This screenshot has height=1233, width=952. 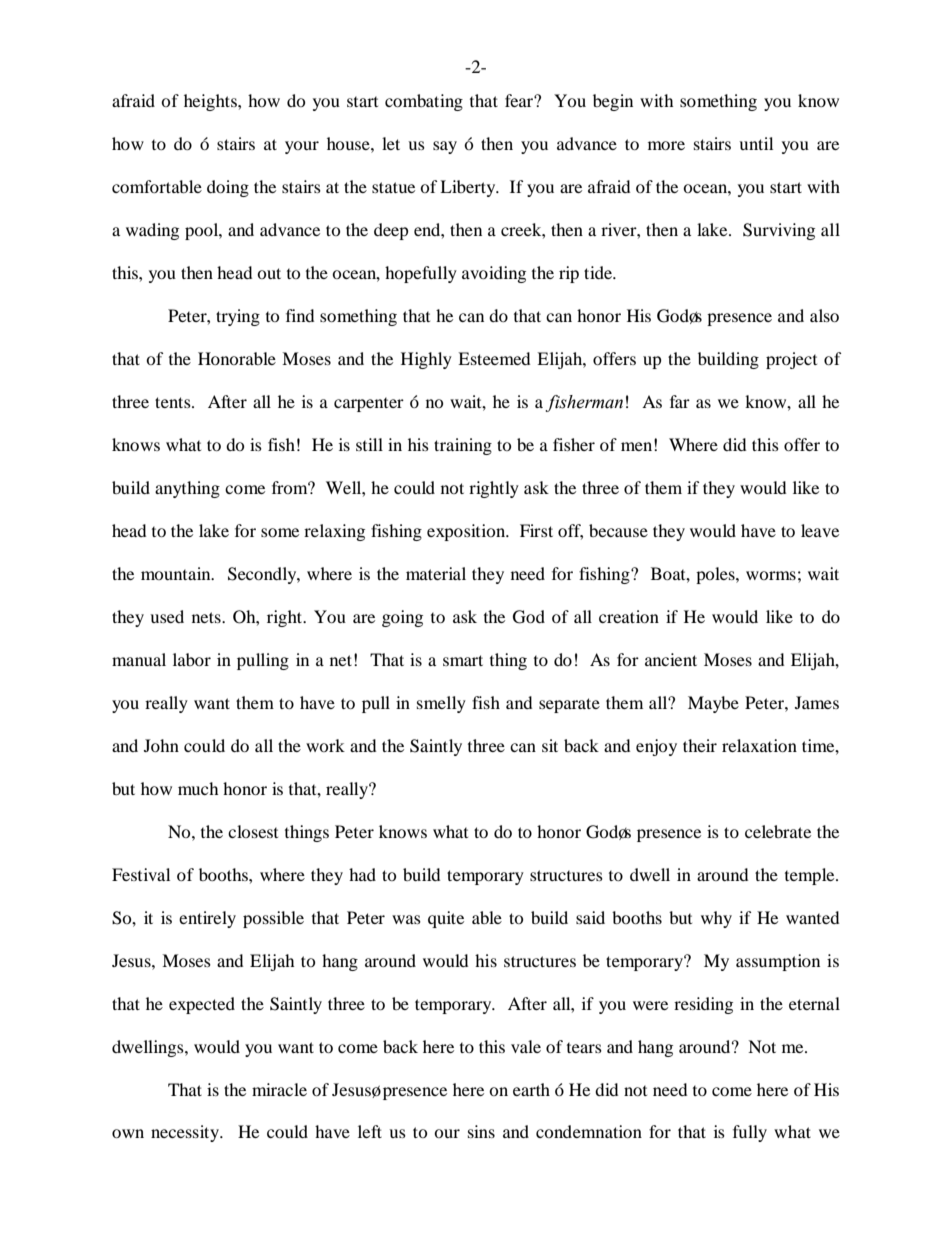 I want to click on quite, so click(x=446, y=919).
